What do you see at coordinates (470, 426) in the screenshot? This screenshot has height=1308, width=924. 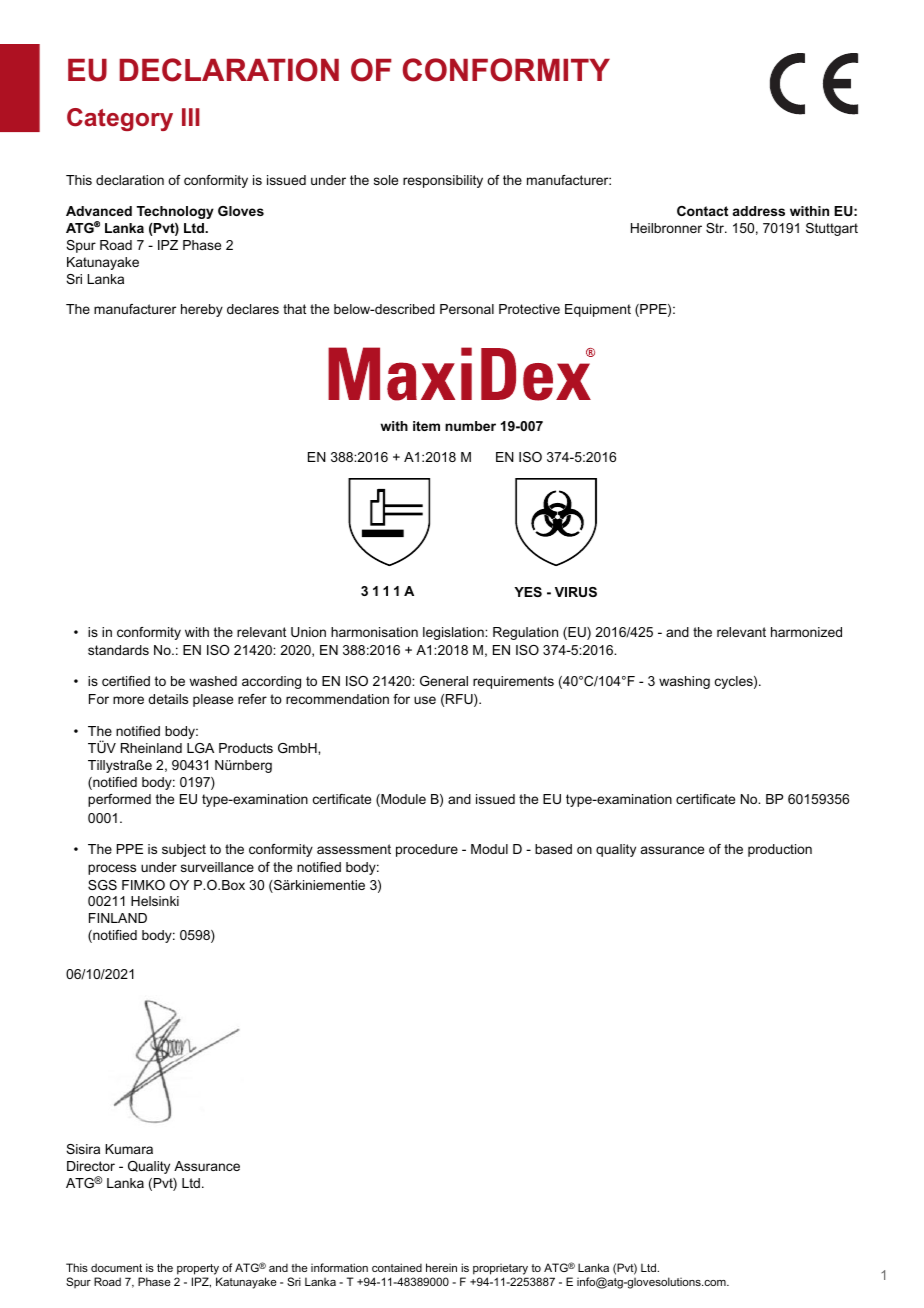 I see `number` at bounding box center [470, 426].
